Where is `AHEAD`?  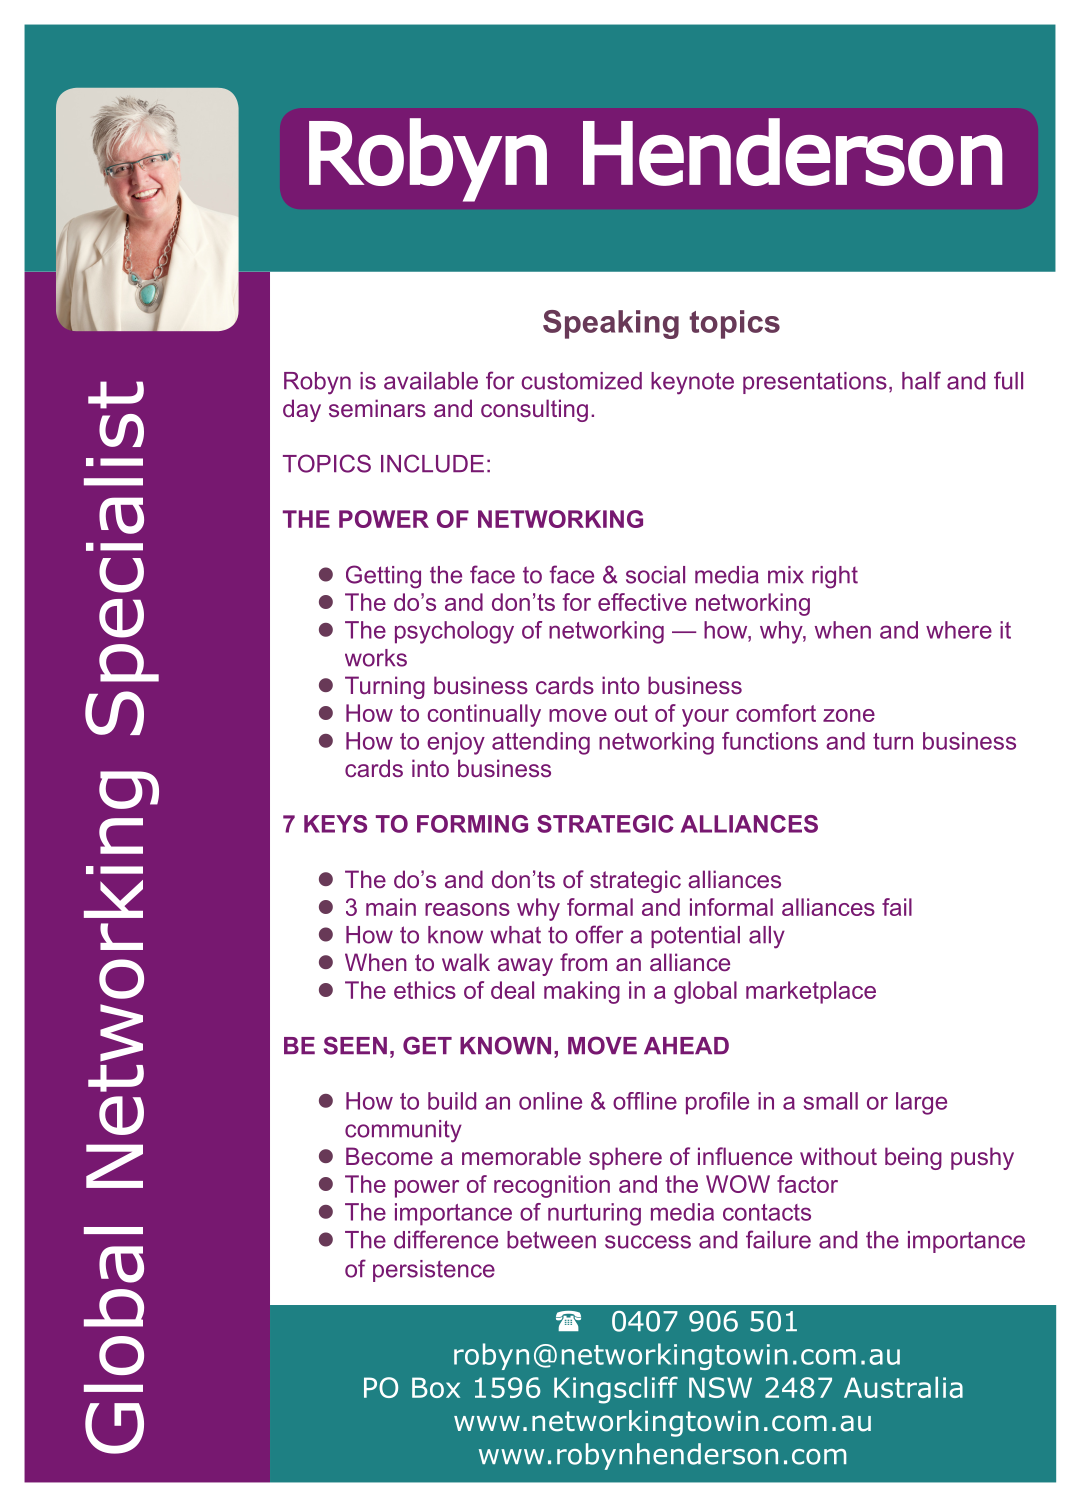 AHEAD is located at coordinates (686, 1045).
